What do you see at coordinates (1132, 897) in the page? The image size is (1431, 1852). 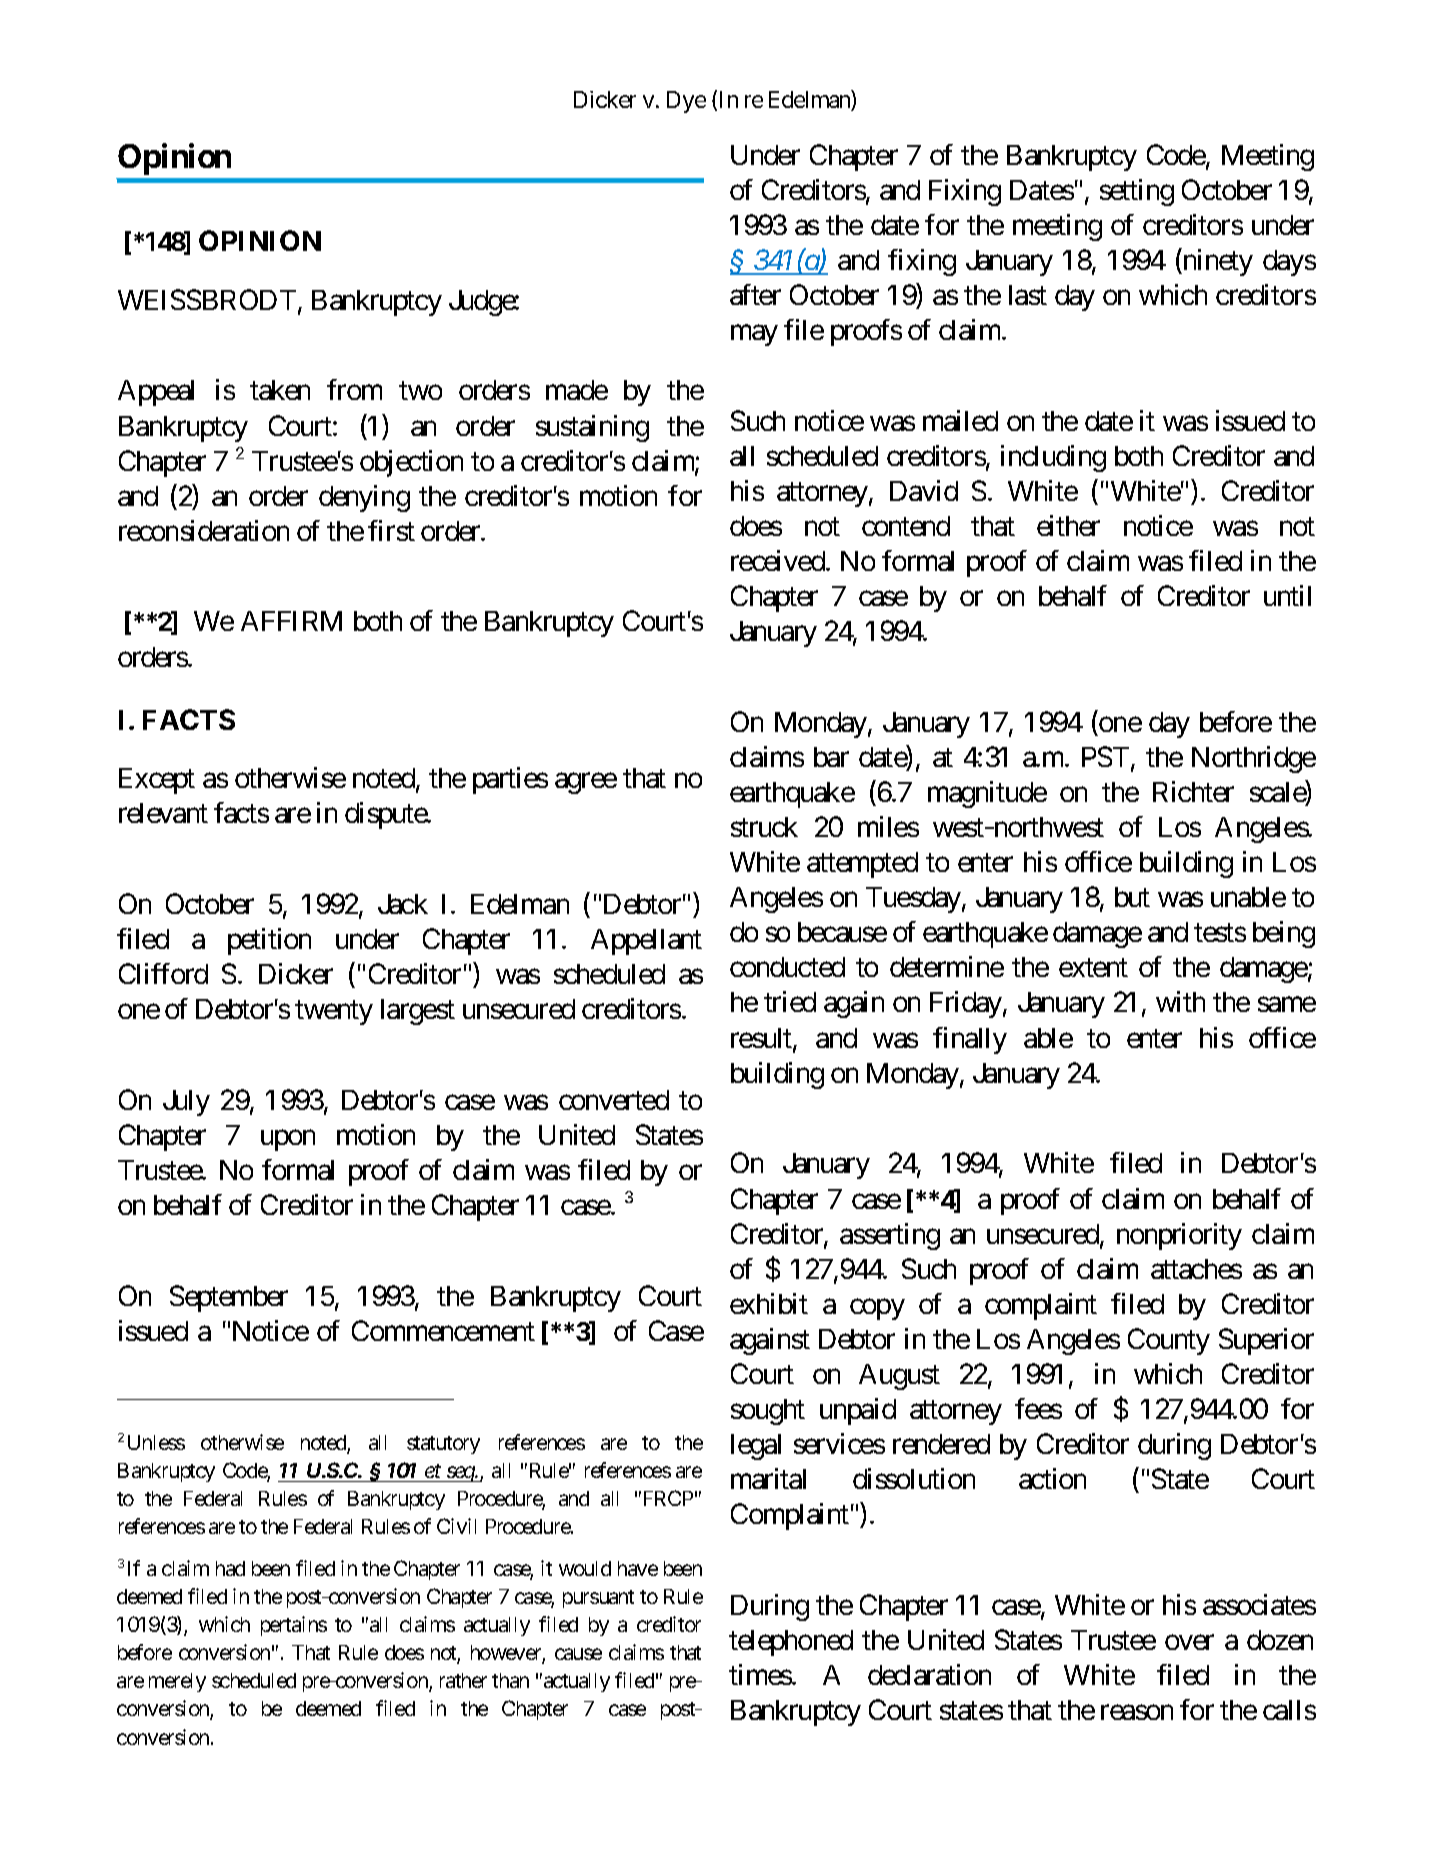 I see `but` at bounding box center [1132, 897].
